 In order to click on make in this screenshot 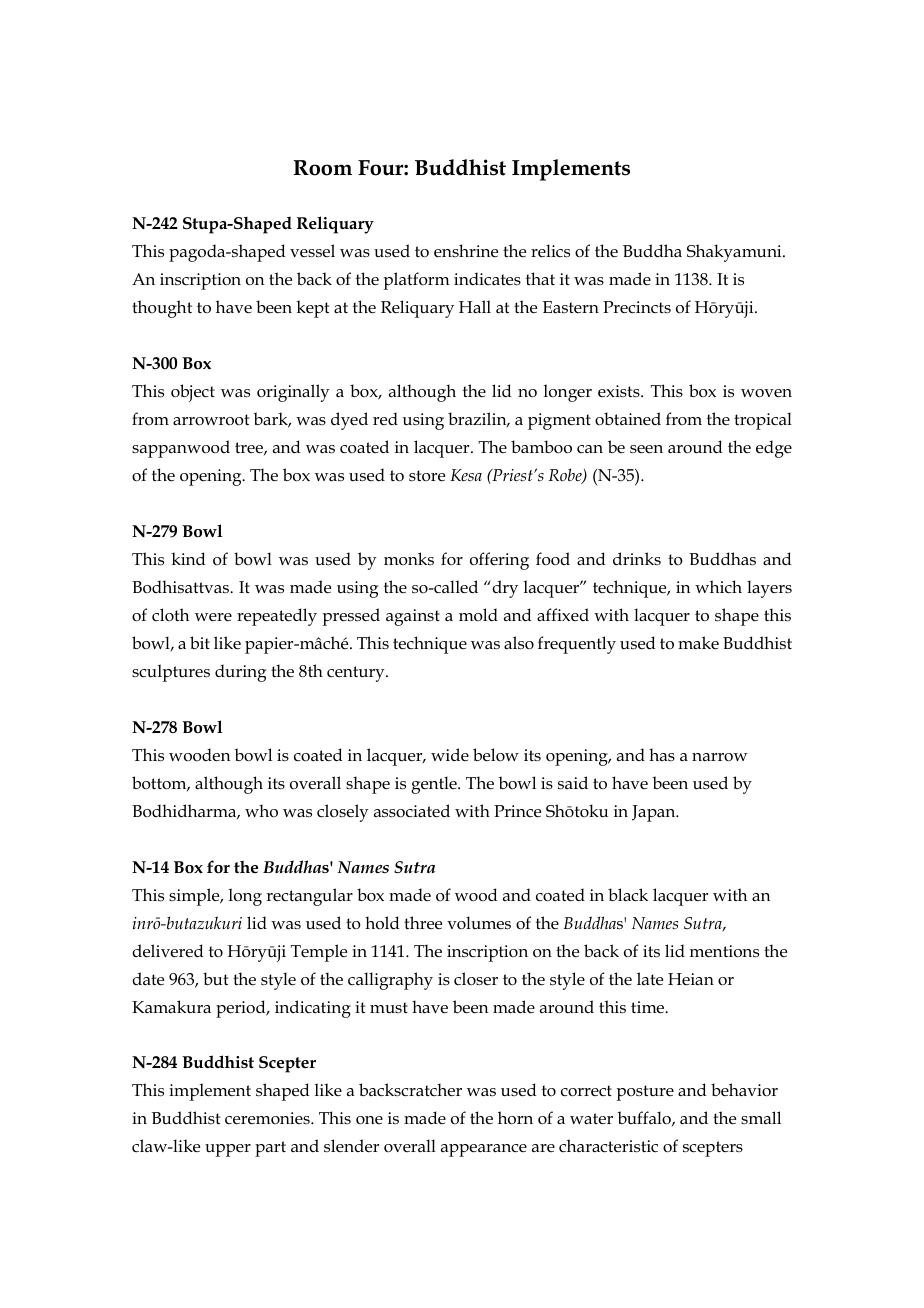, I will do `click(698, 642)`.
